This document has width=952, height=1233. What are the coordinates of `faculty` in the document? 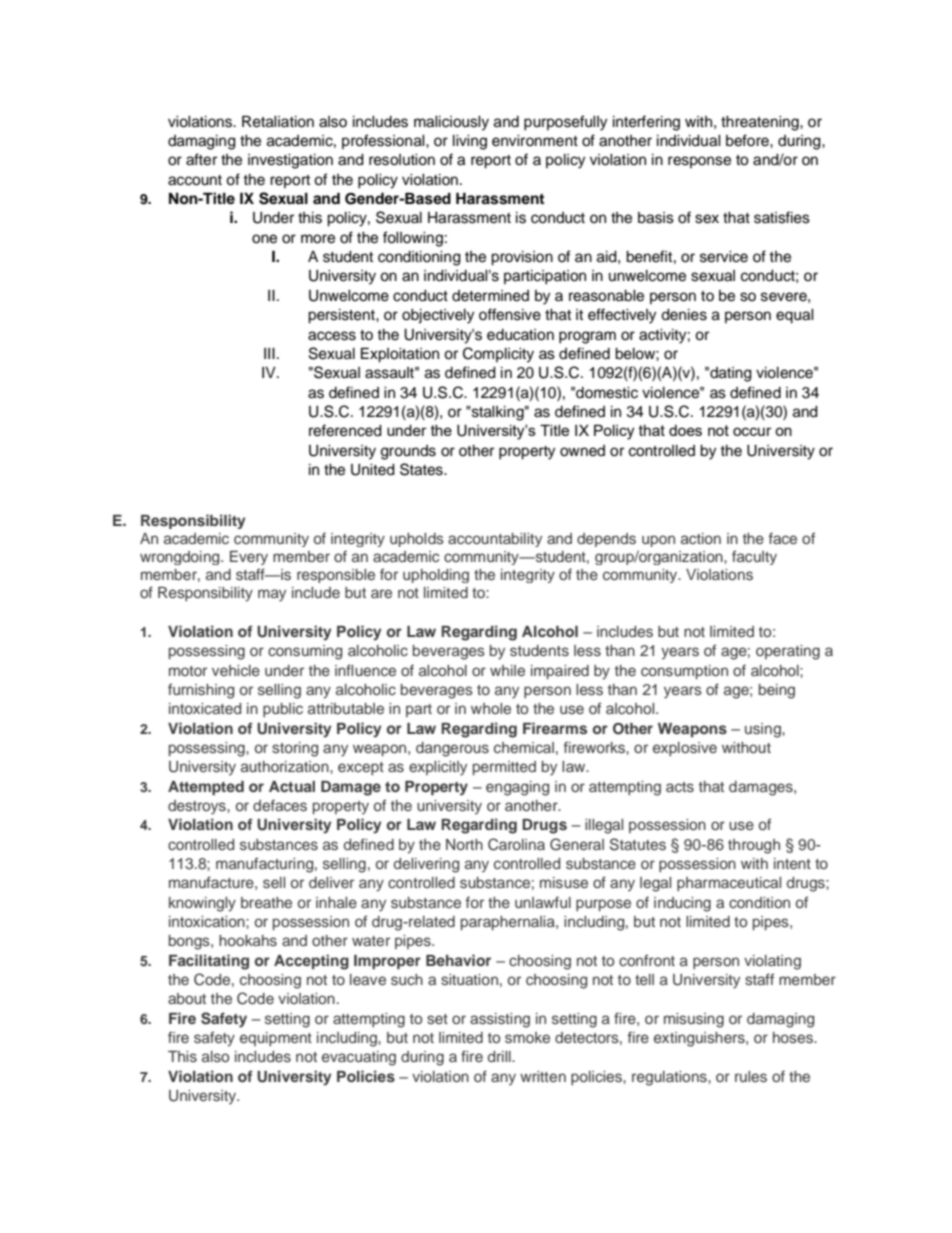 It's located at (754, 557).
